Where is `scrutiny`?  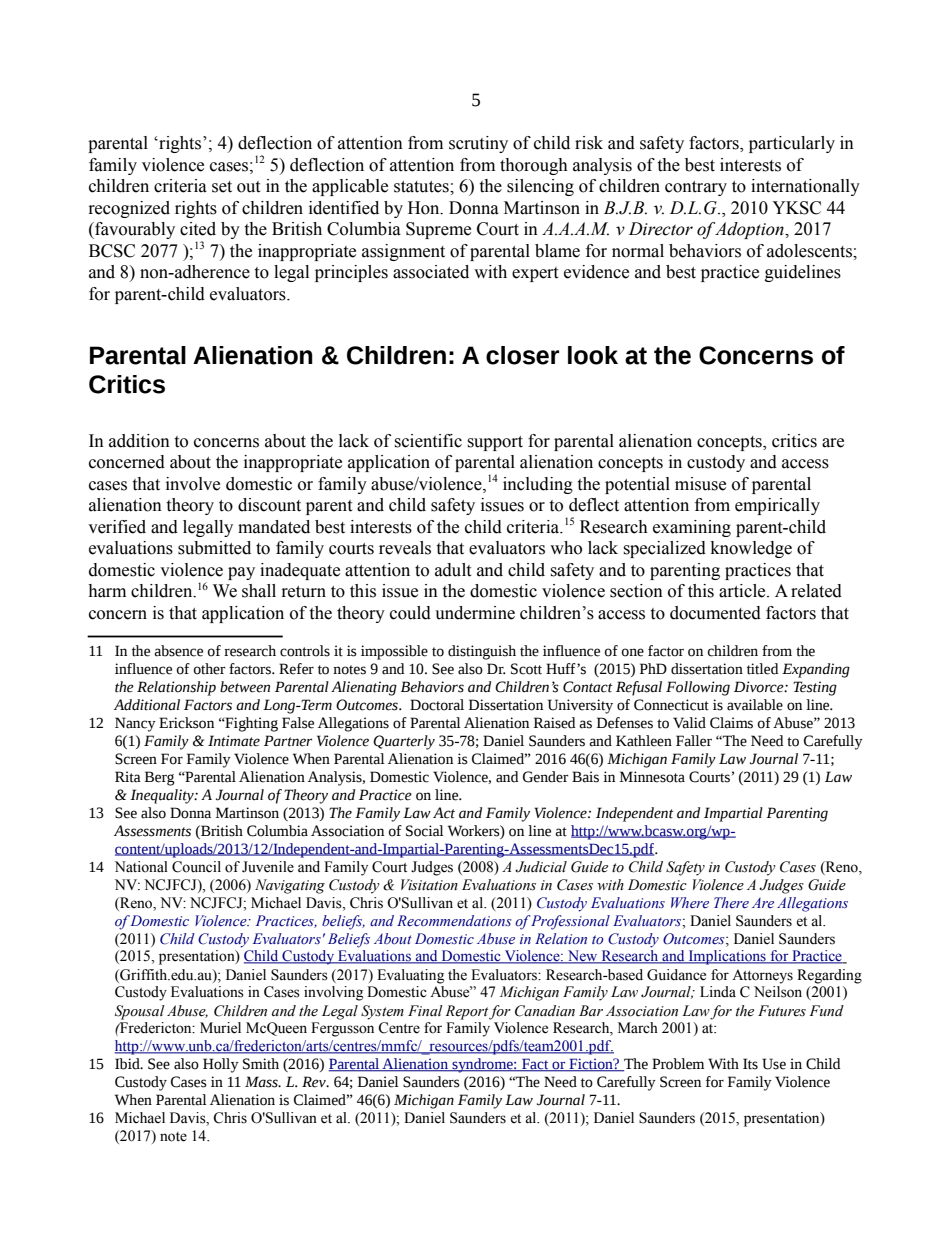
scrutiny is located at coordinates (478, 144).
